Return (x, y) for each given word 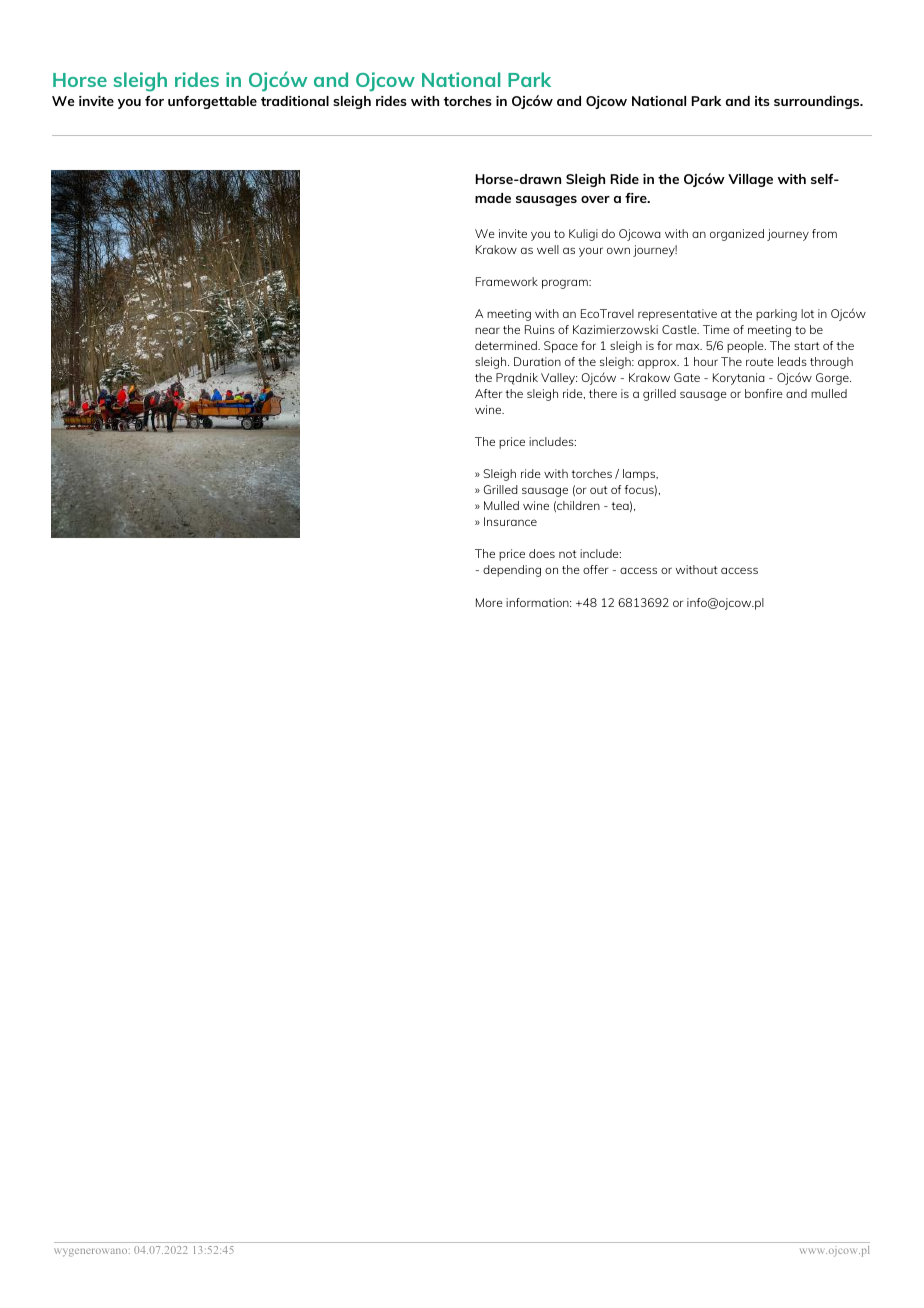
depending (512, 571)
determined (507, 345)
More (489, 602)
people (746, 347)
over (595, 199)
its (762, 101)
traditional (295, 101)
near (487, 330)
